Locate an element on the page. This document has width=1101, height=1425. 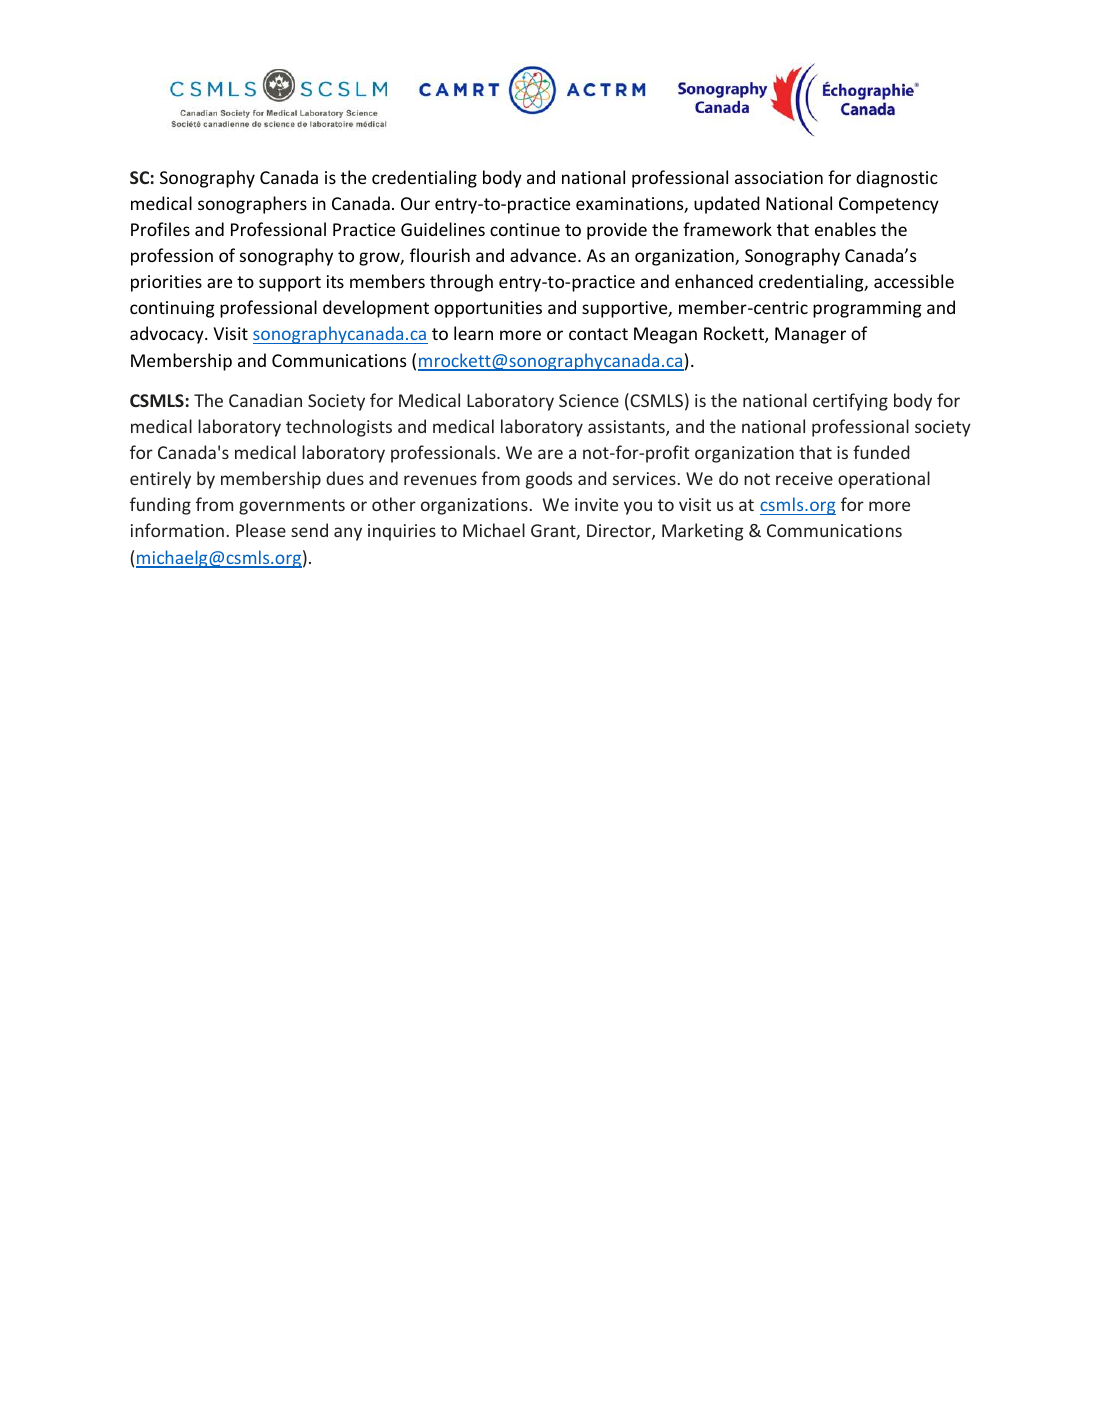
programming is located at coordinates (867, 309).
